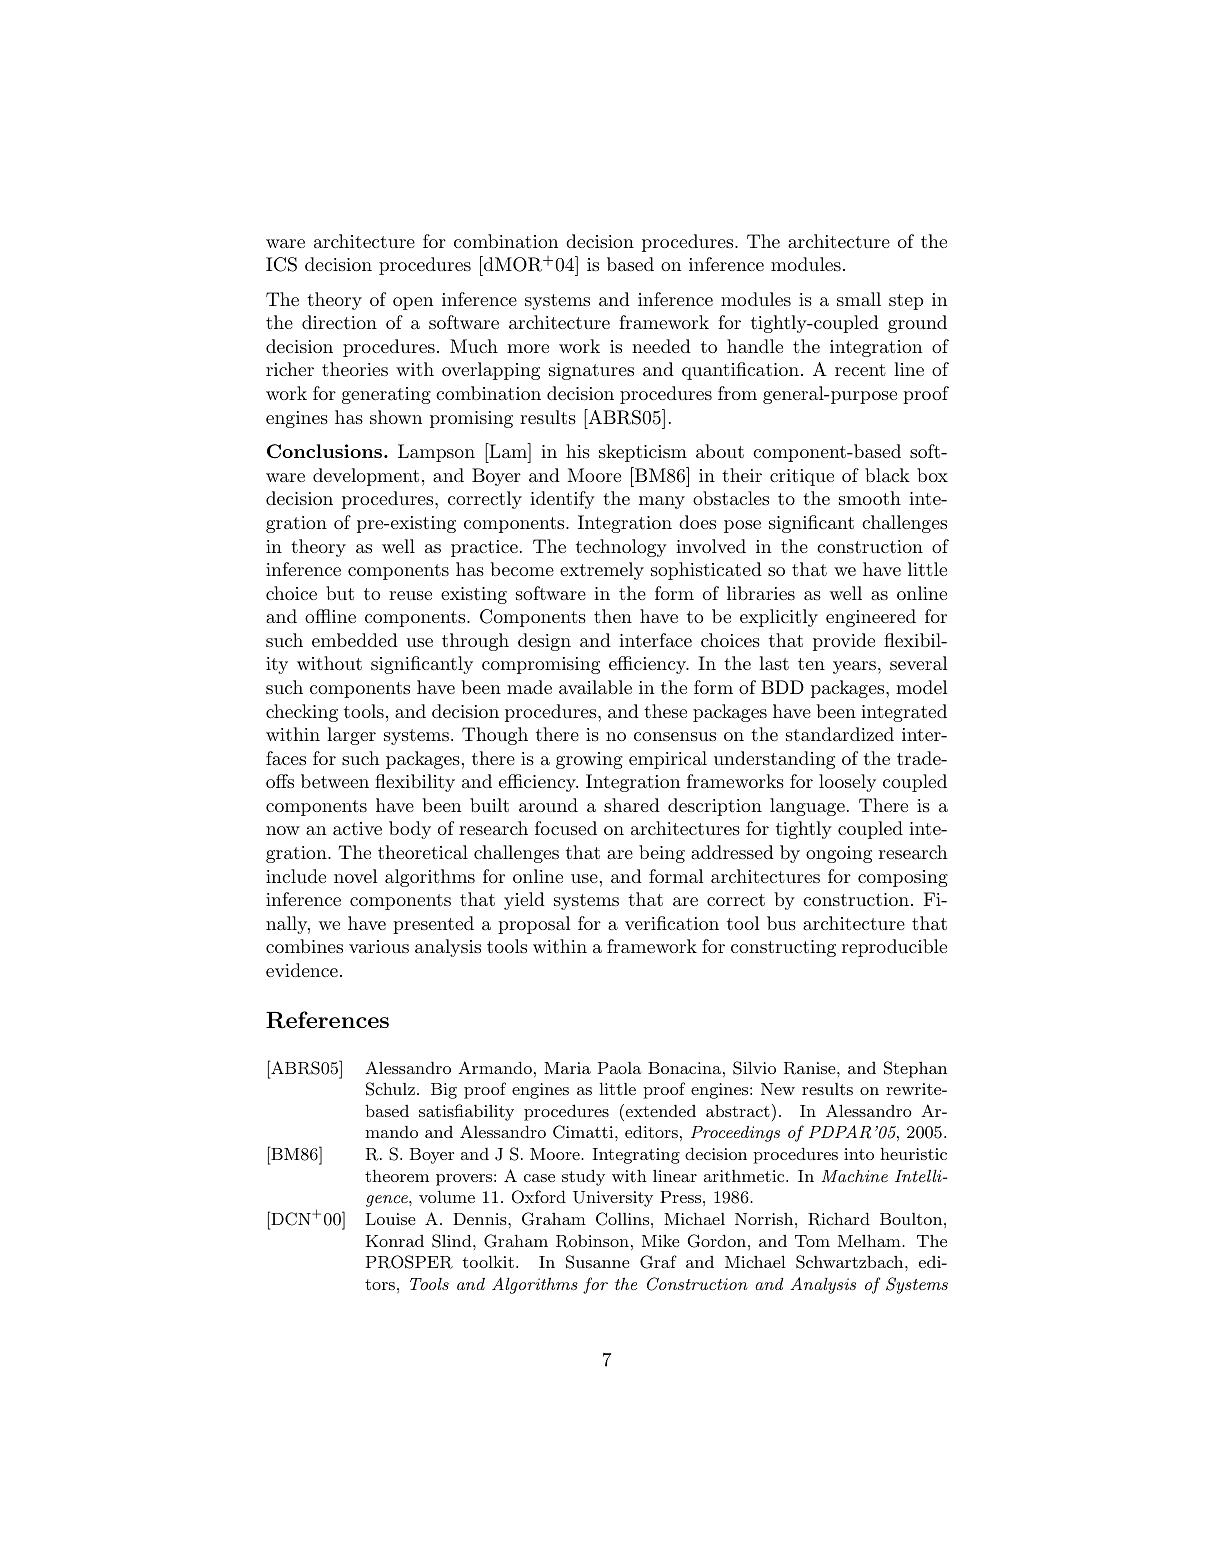 Image resolution: width=1207 pixels, height=1562 pixels. I want to click on loosely, so click(847, 783).
